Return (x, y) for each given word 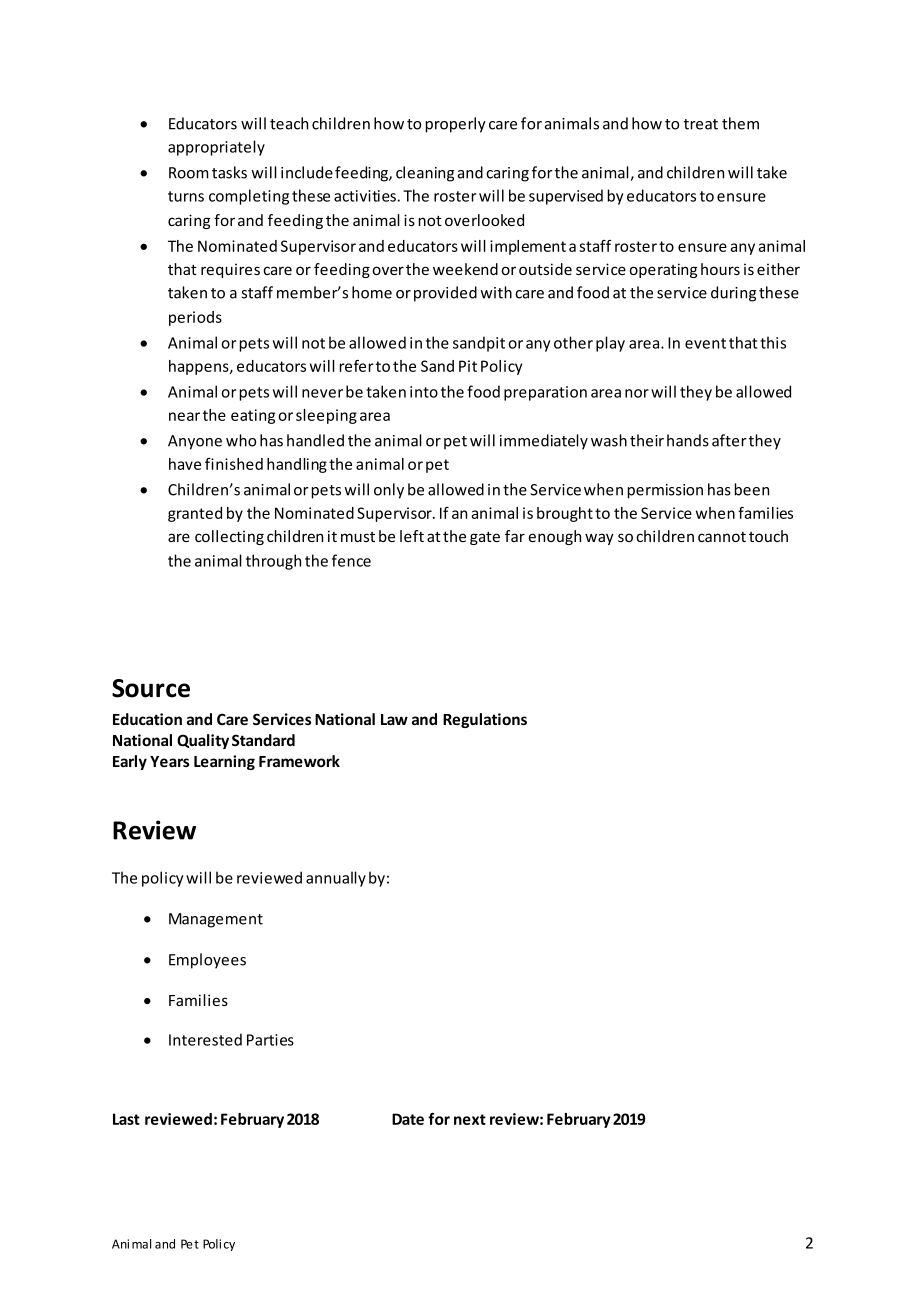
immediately (544, 442)
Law (394, 719)
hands (688, 440)
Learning (224, 762)
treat (701, 124)
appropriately (216, 148)
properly (455, 125)
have (185, 464)
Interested (205, 1039)
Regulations (485, 720)
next (470, 1119)
